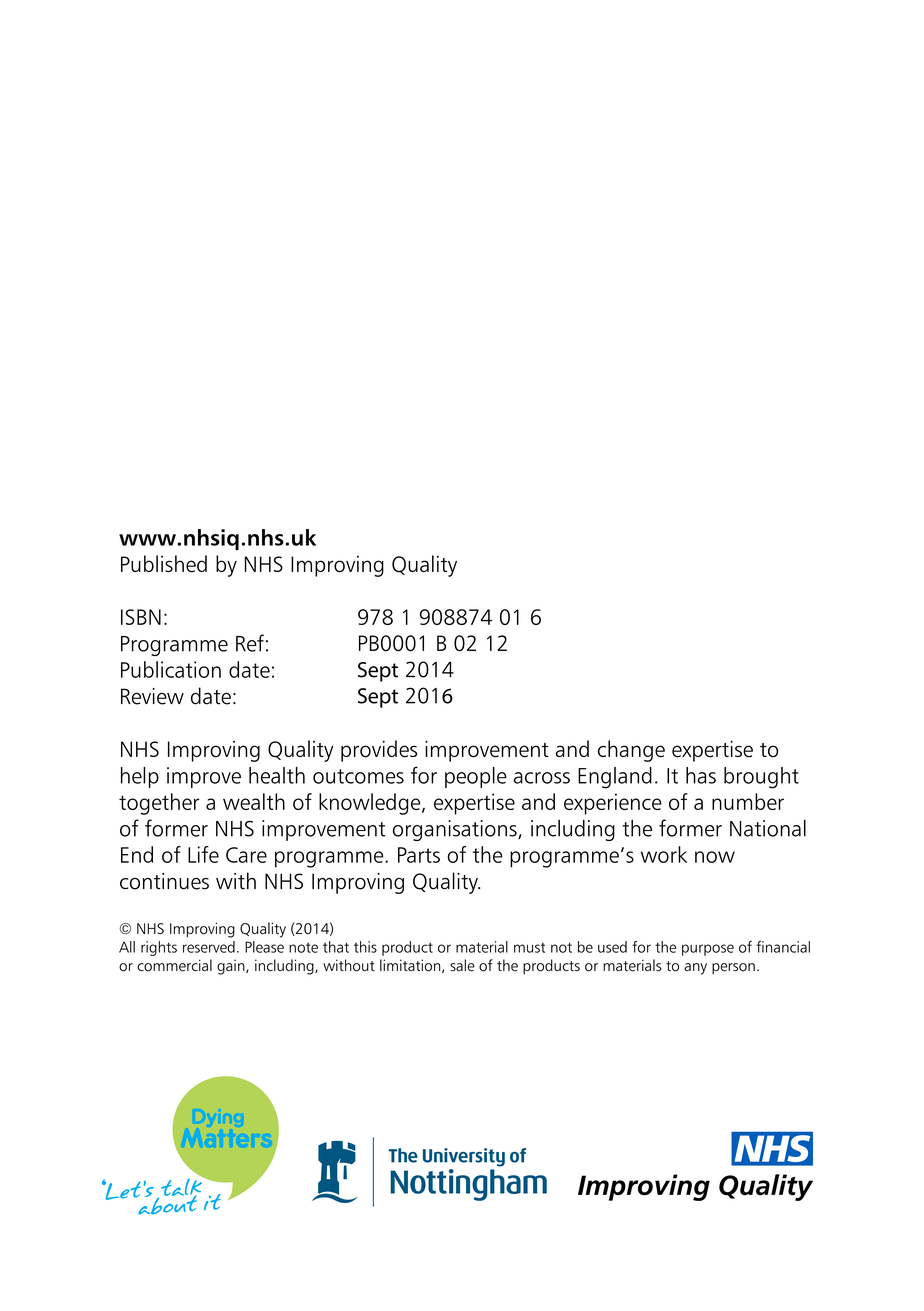 The height and width of the screenshot is (1311, 924). Describe the element at coordinates (476, 777) in the screenshot. I see `people` at that location.
